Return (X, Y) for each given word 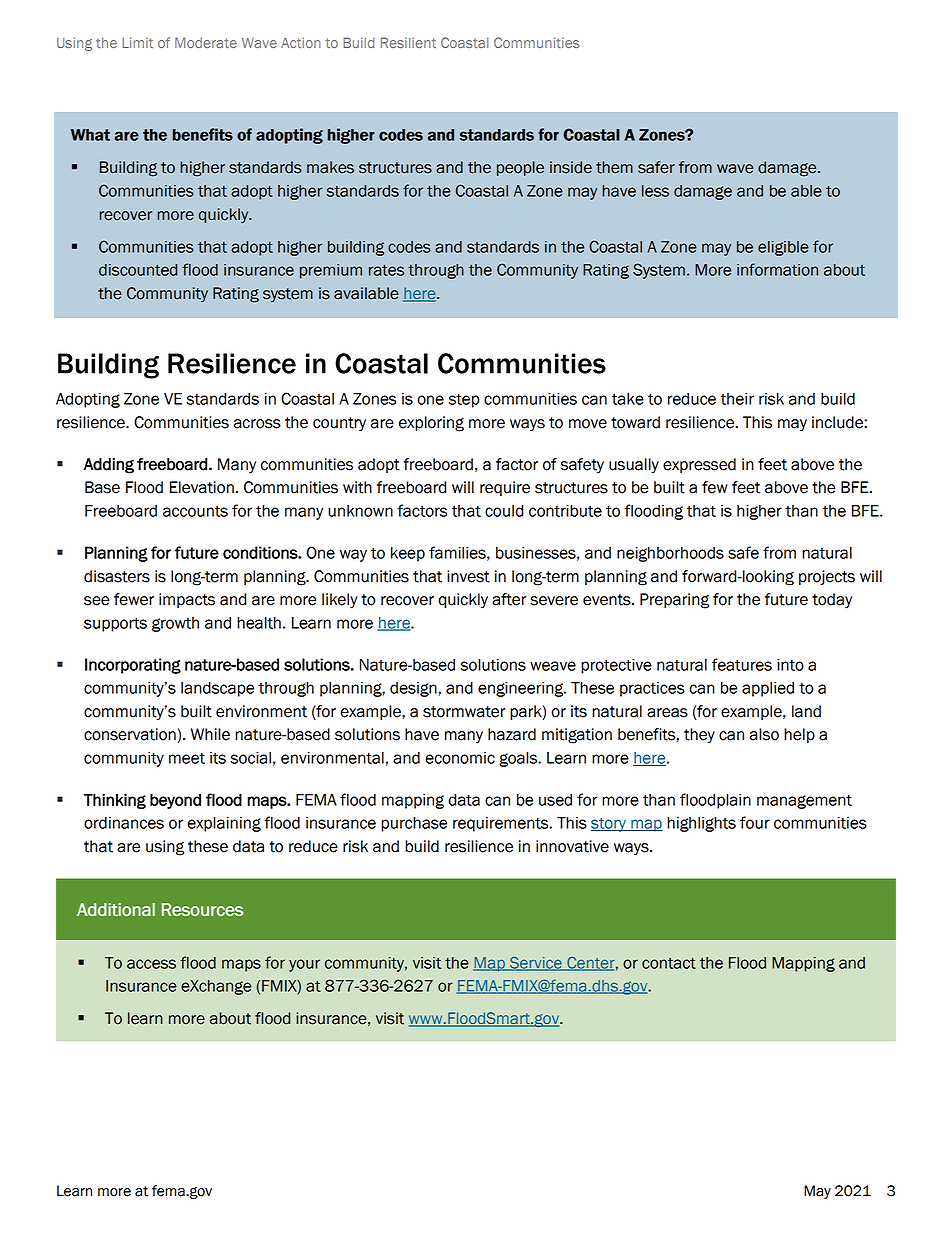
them (614, 167)
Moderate (206, 42)
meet (187, 758)
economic (460, 758)
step (464, 400)
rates (386, 270)
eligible (783, 248)
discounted (138, 270)
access (151, 964)
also (764, 734)
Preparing (674, 601)
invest (468, 576)
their (737, 399)
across (257, 424)
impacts (187, 600)
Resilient (408, 42)
